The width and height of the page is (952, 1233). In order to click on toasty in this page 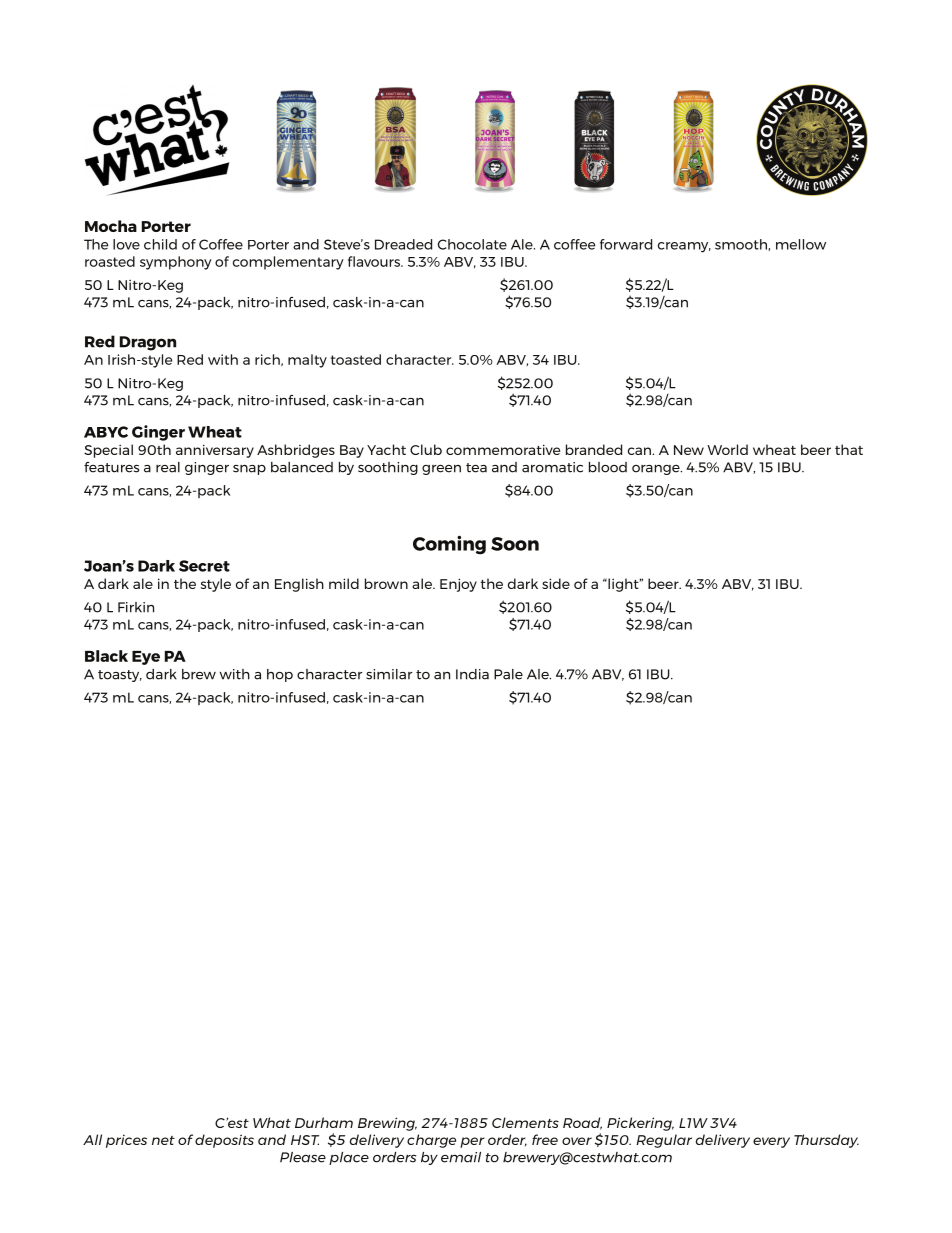, I will do `click(120, 676)`.
